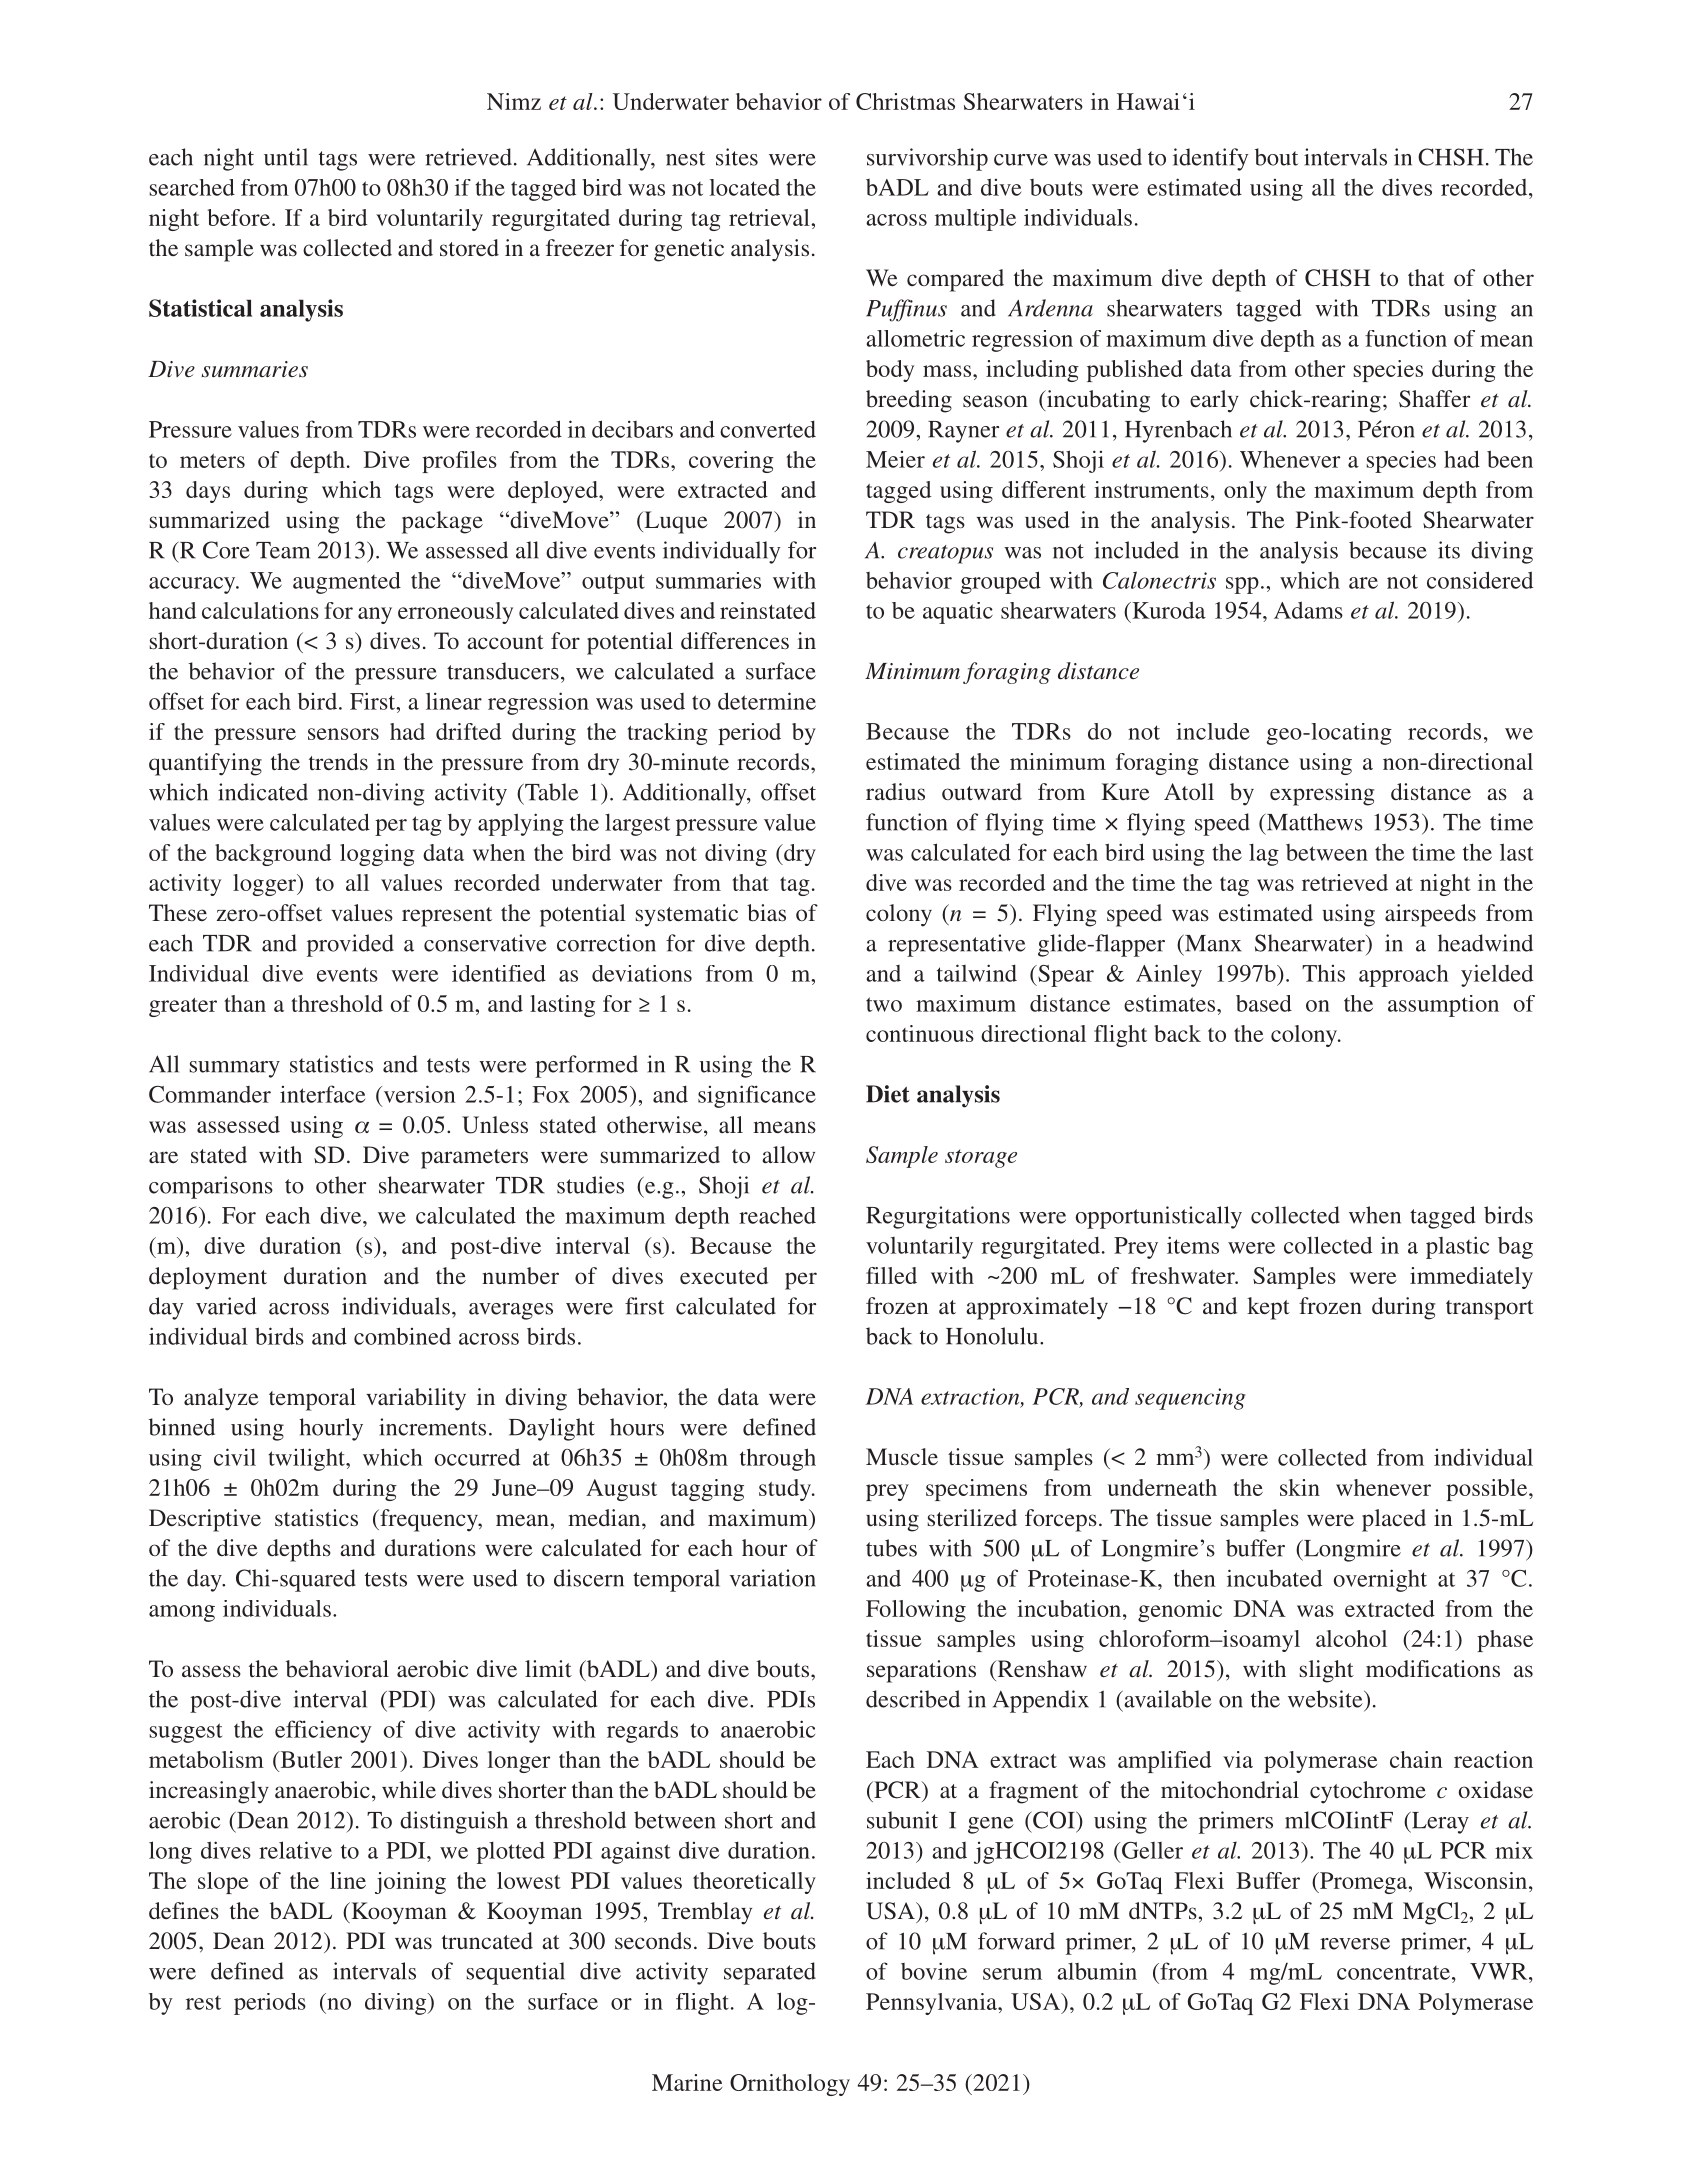  What do you see at coordinates (1322, 794) in the document?
I see `expressing` at bounding box center [1322, 794].
